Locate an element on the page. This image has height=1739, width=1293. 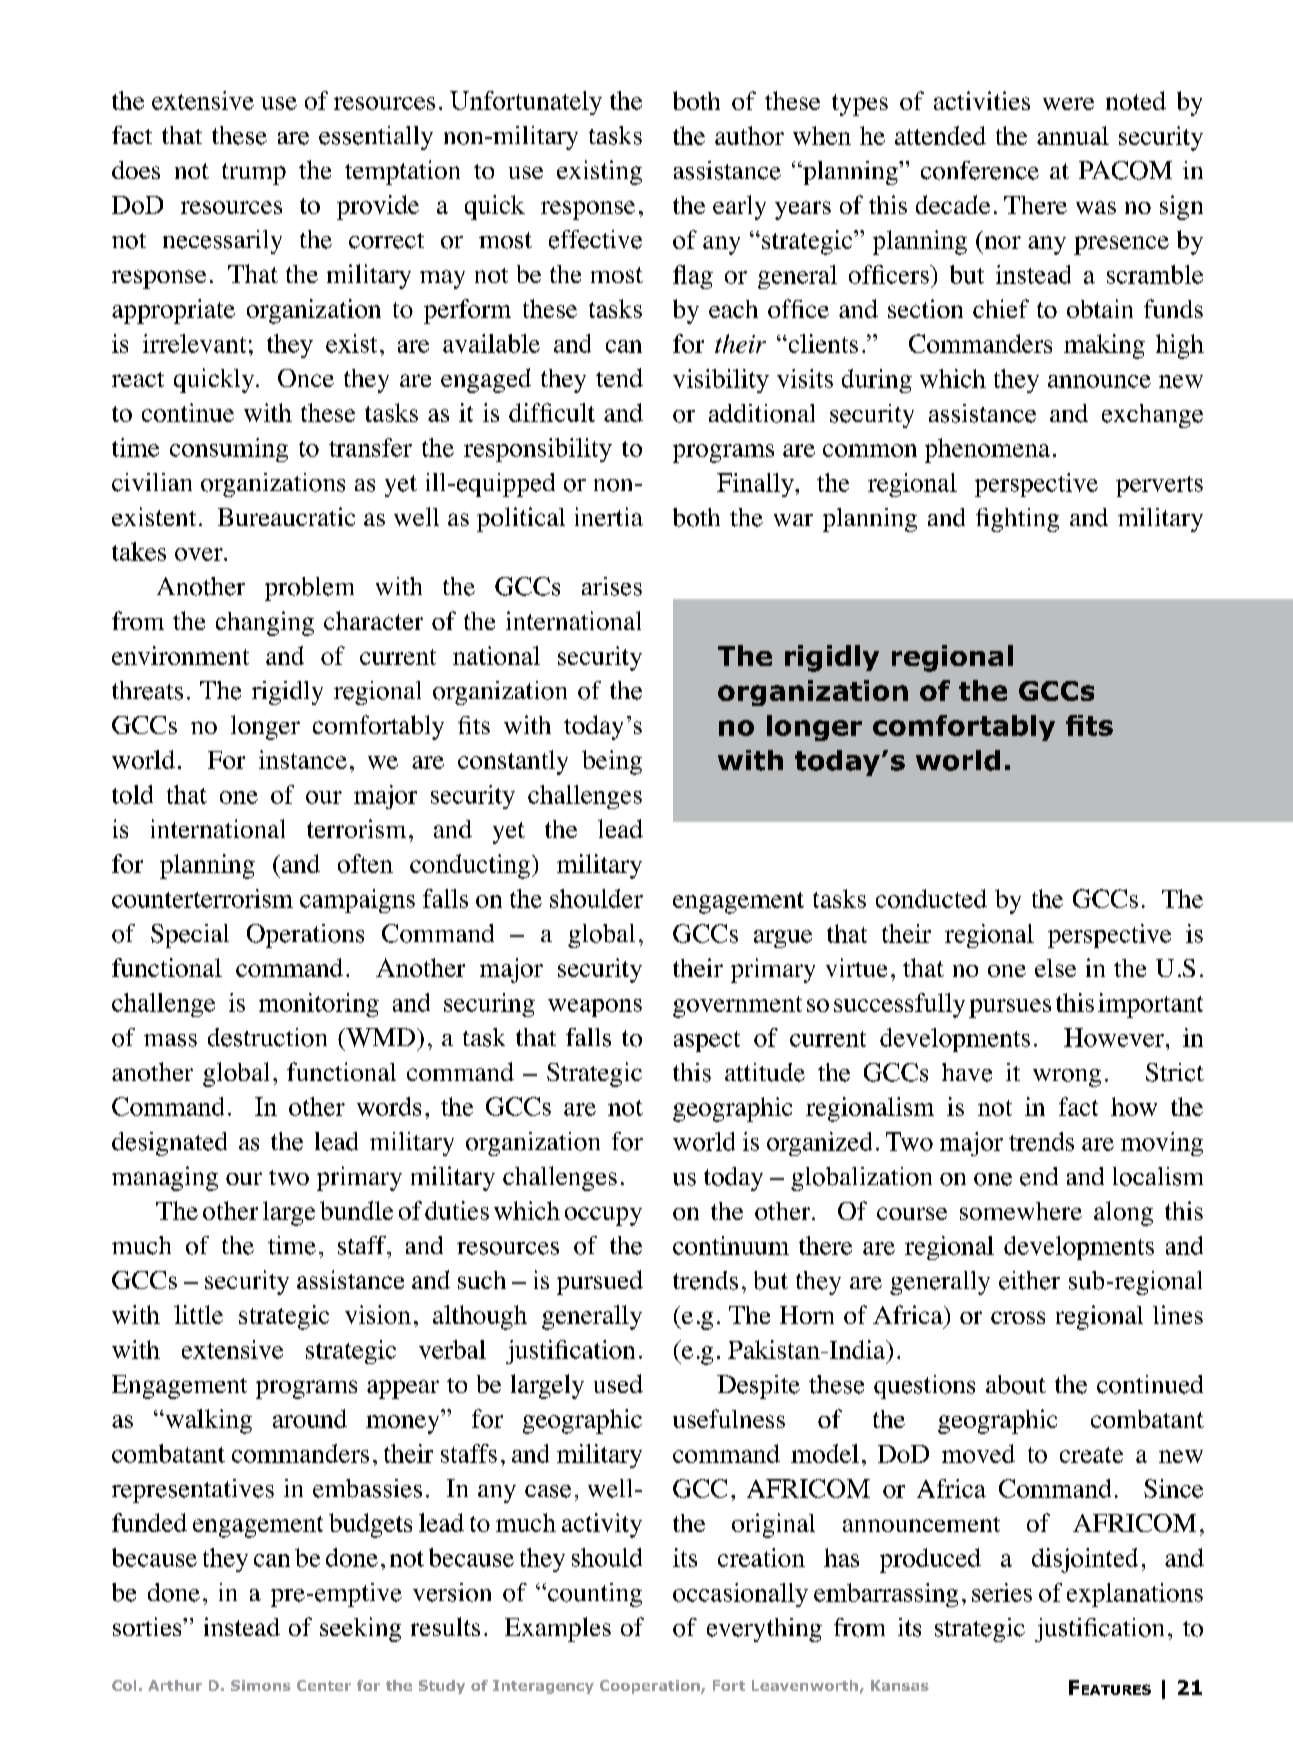
else is located at coordinates (1055, 968).
